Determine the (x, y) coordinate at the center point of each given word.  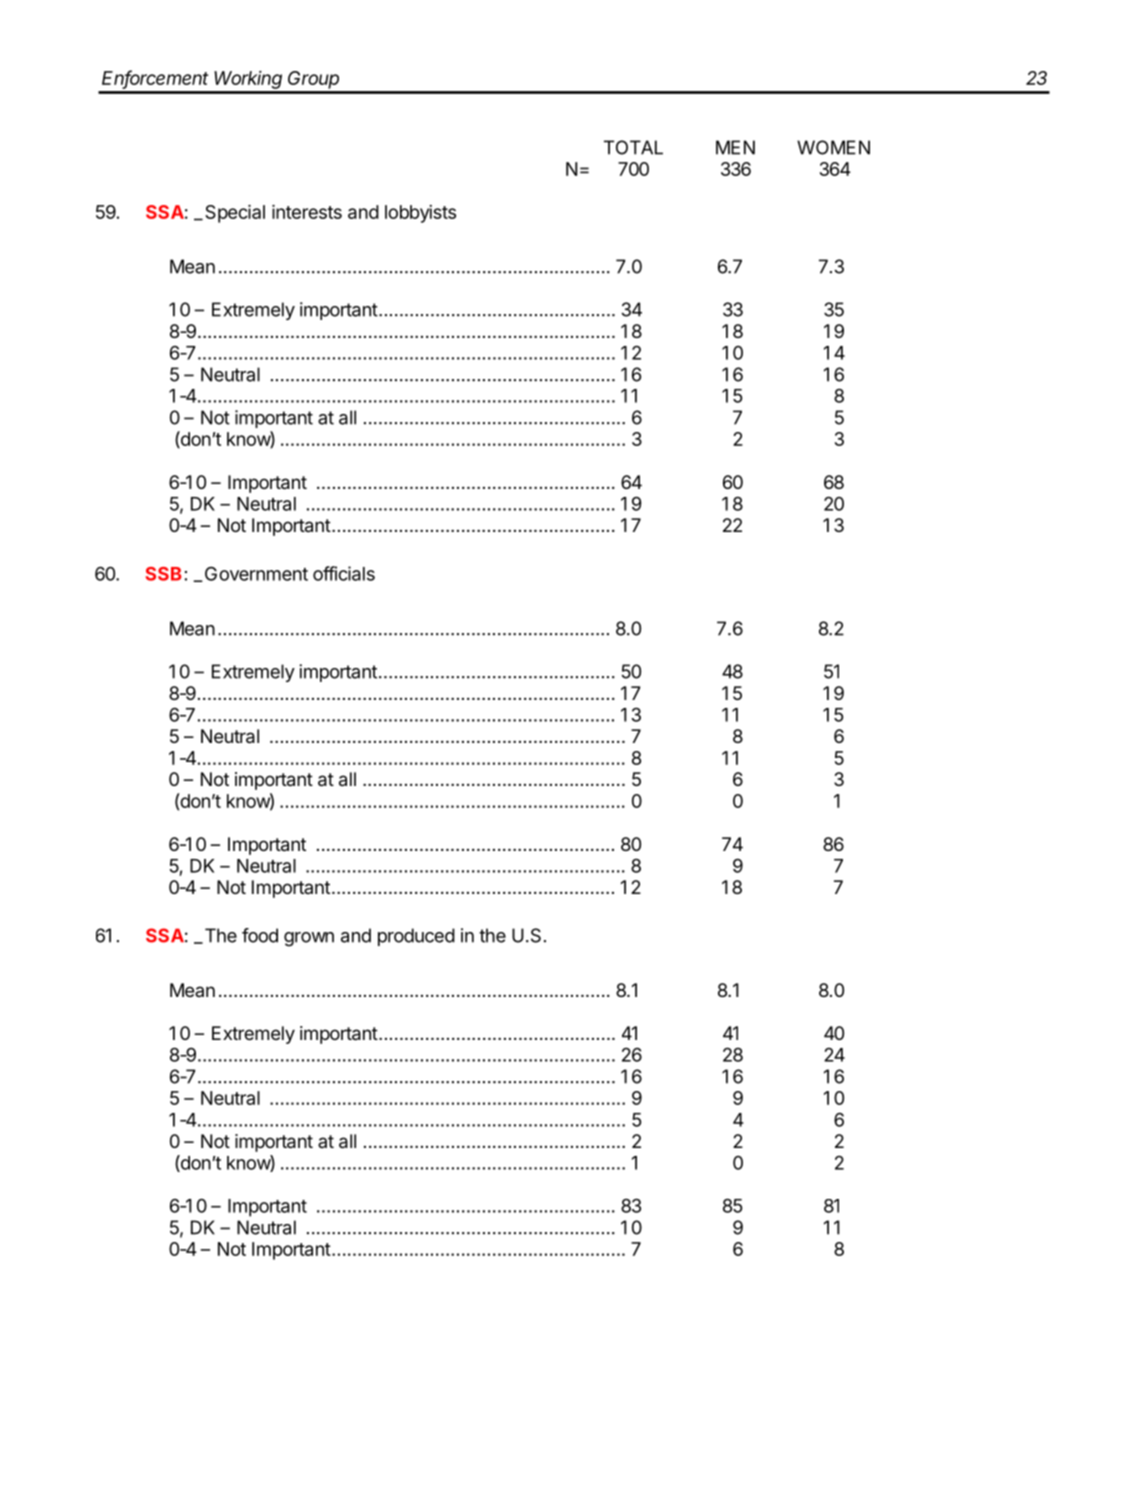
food (260, 935)
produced (416, 937)
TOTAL (633, 147)
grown (309, 939)
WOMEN (833, 147)
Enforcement (155, 79)
